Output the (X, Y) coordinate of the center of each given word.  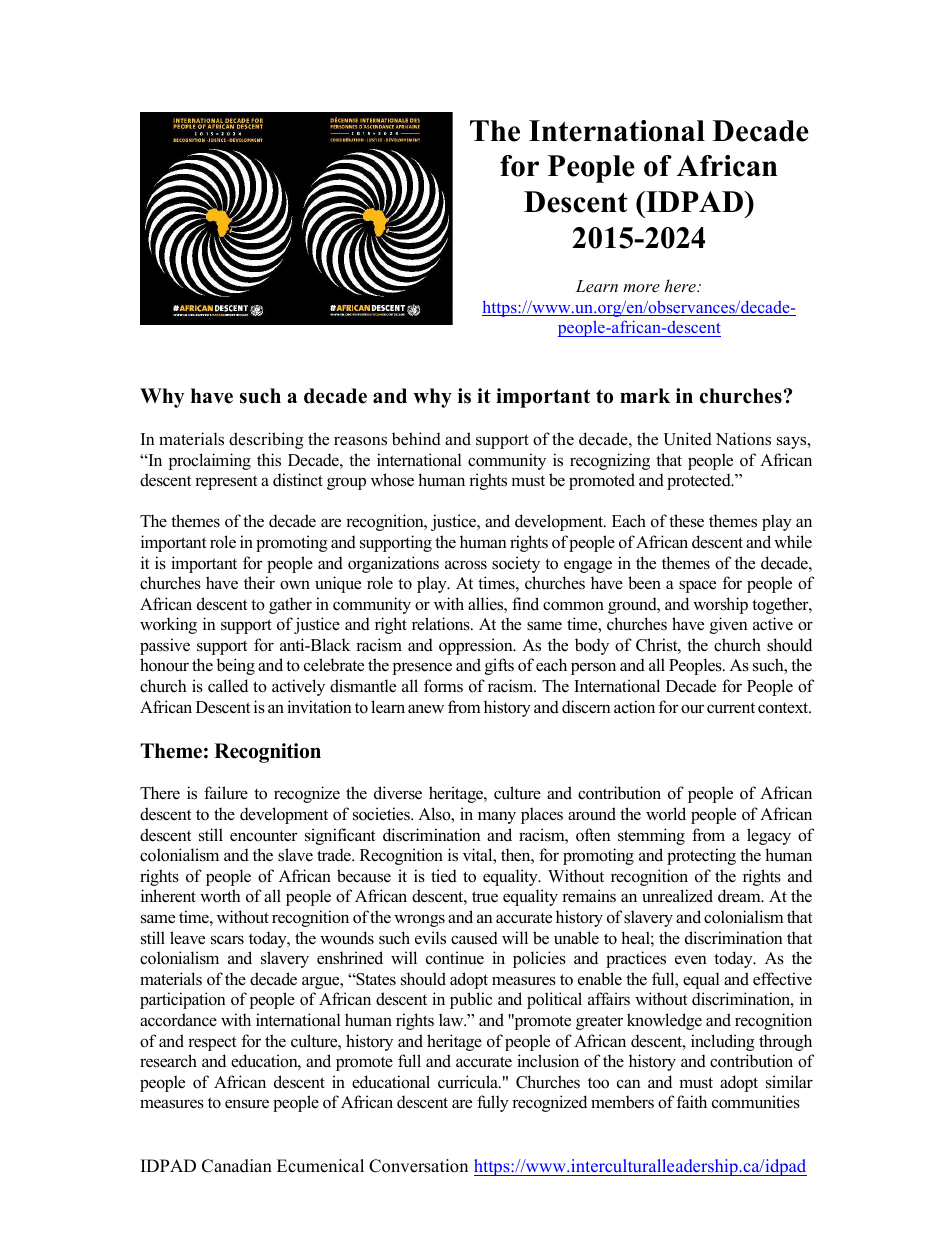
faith (691, 1101)
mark (645, 395)
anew (426, 709)
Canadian (237, 1166)
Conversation (418, 1166)
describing (266, 440)
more (641, 288)
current (731, 708)
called (228, 686)
